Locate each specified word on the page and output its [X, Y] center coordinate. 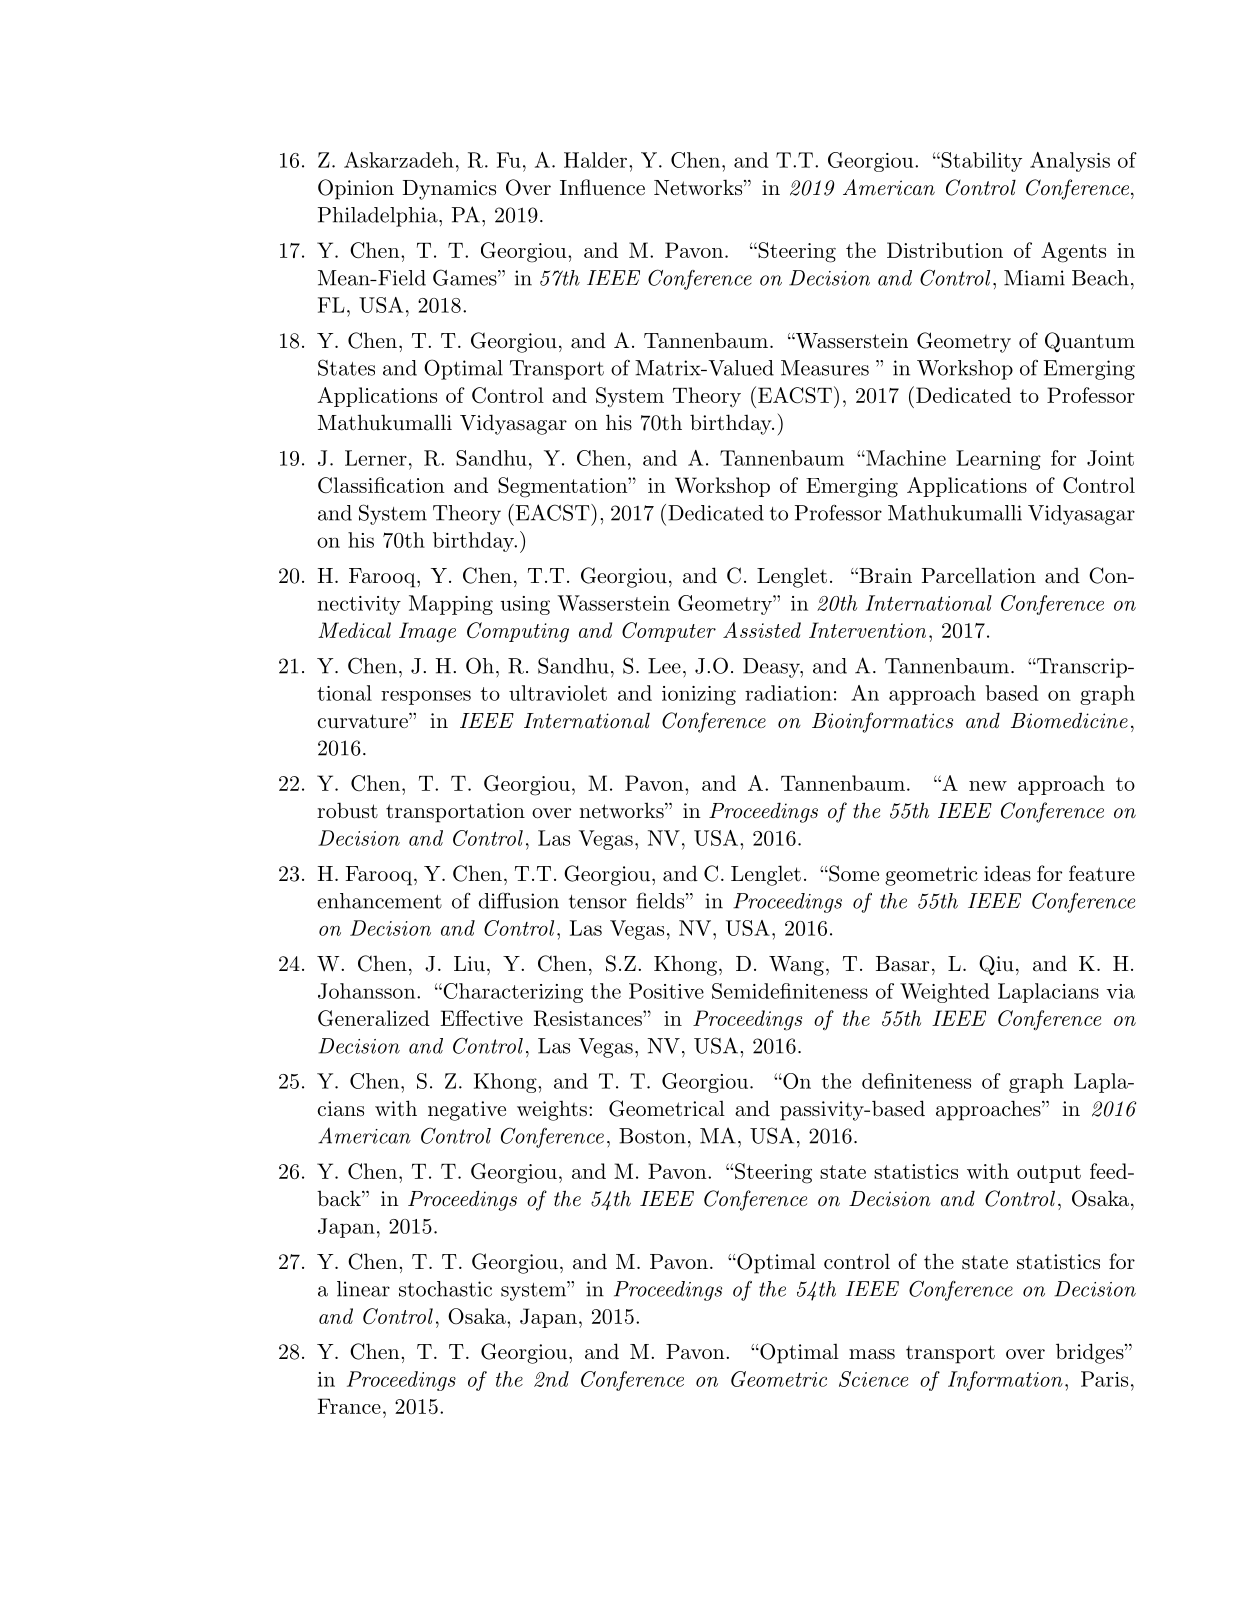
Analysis [1070, 162]
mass [872, 1354]
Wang [796, 966]
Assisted [762, 630]
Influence [602, 187]
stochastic [445, 1289]
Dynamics [449, 190]
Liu [469, 964]
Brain [884, 576]
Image [427, 632]
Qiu [996, 965]
